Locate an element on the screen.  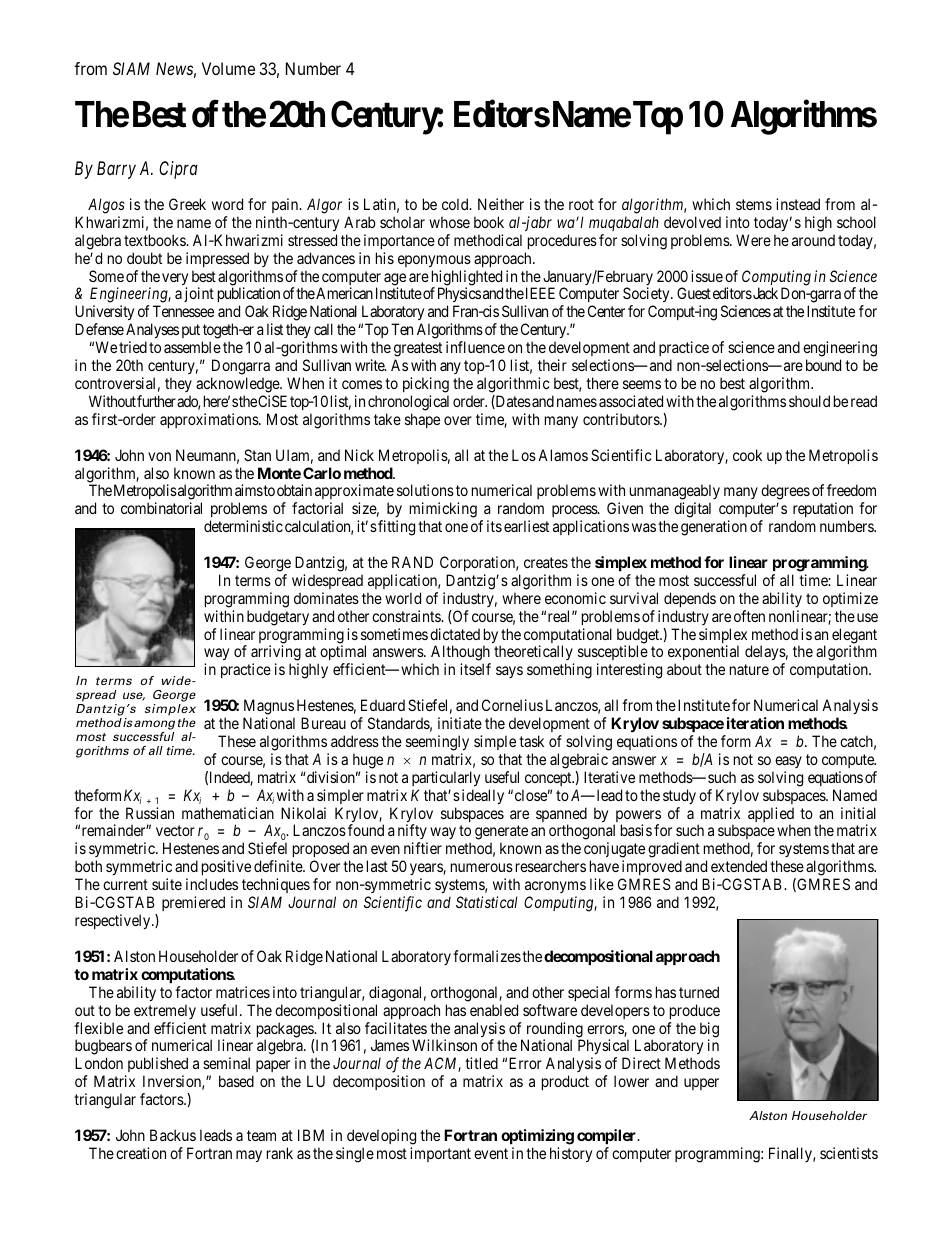
often is located at coordinates (749, 616).
